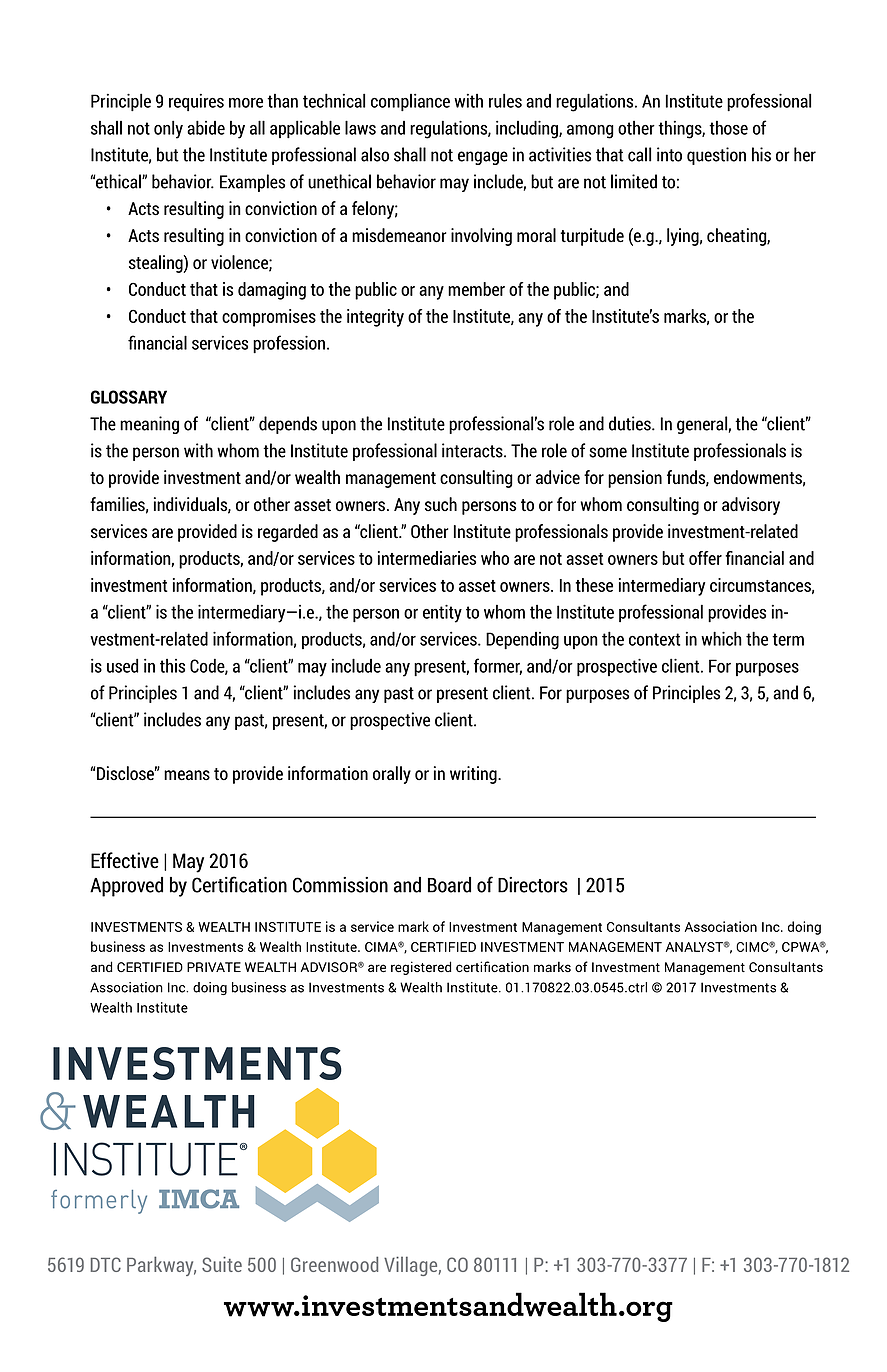  What do you see at coordinates (639, 154) in the page?
I see `call` at bounding box center [639, 154].
